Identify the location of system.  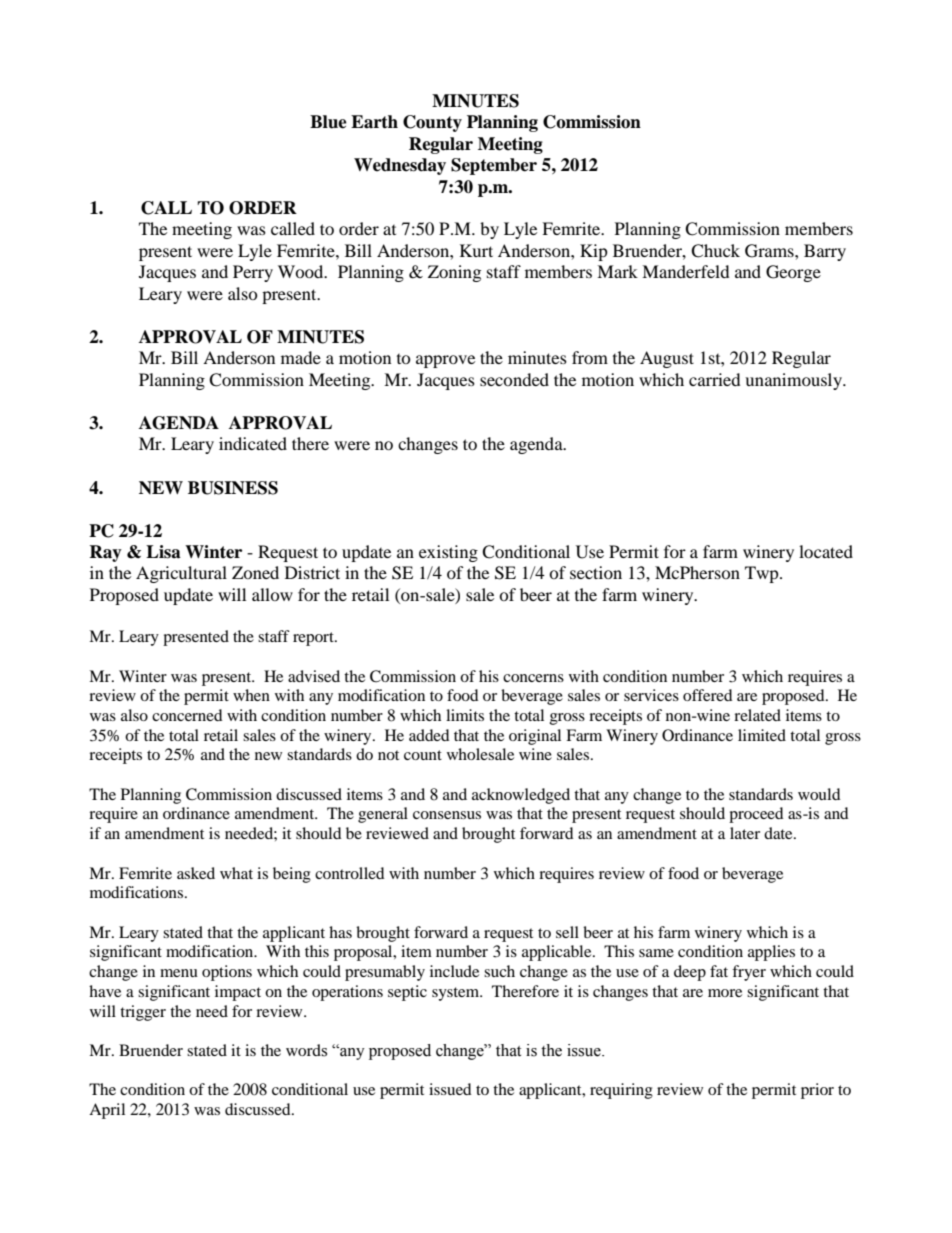
(457, 994).
